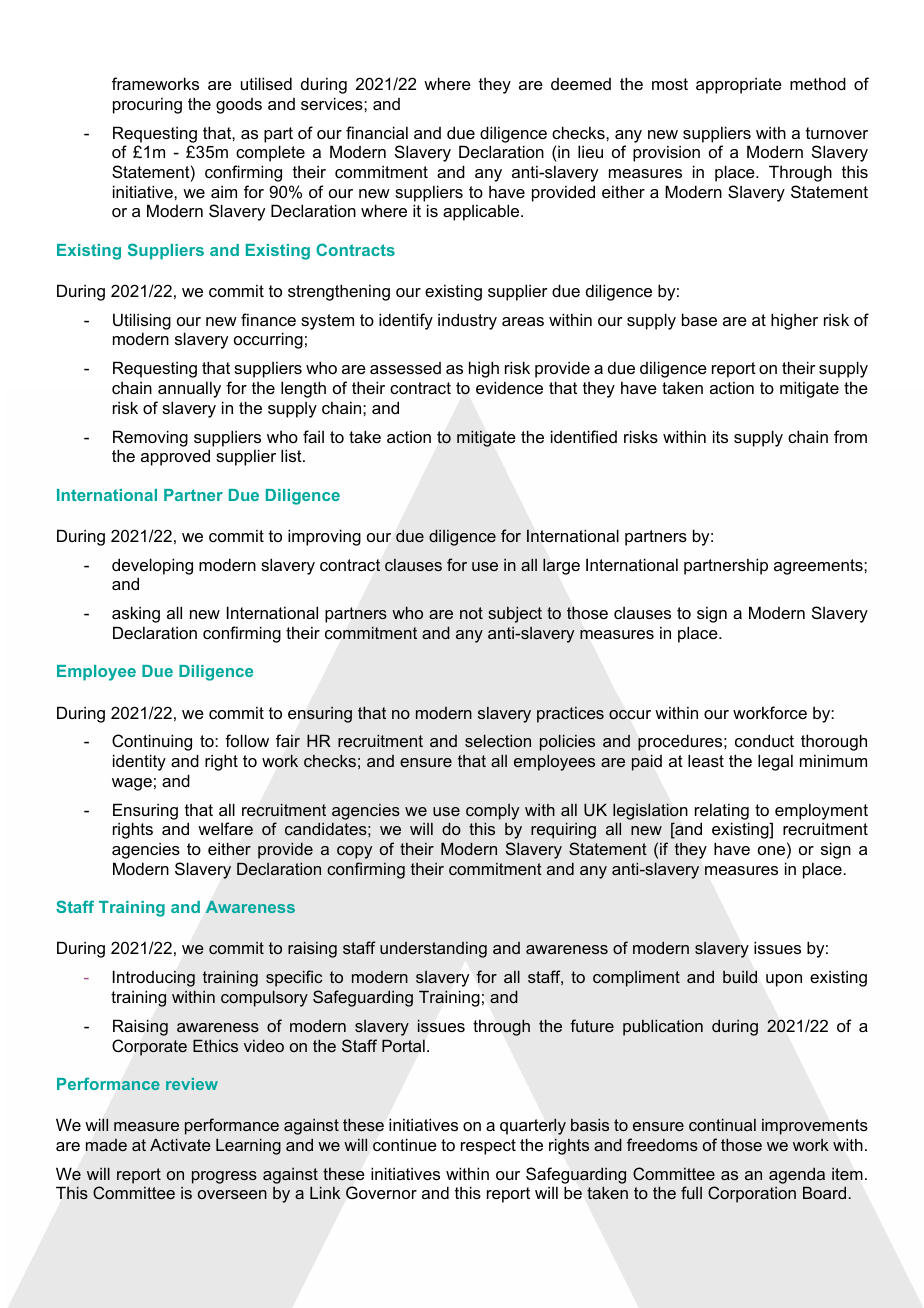 This image has height=1308, width=924. What do you see at coordinates (142, 321) in the image?
I see `Utilising` at bounding box center [142, 321].
